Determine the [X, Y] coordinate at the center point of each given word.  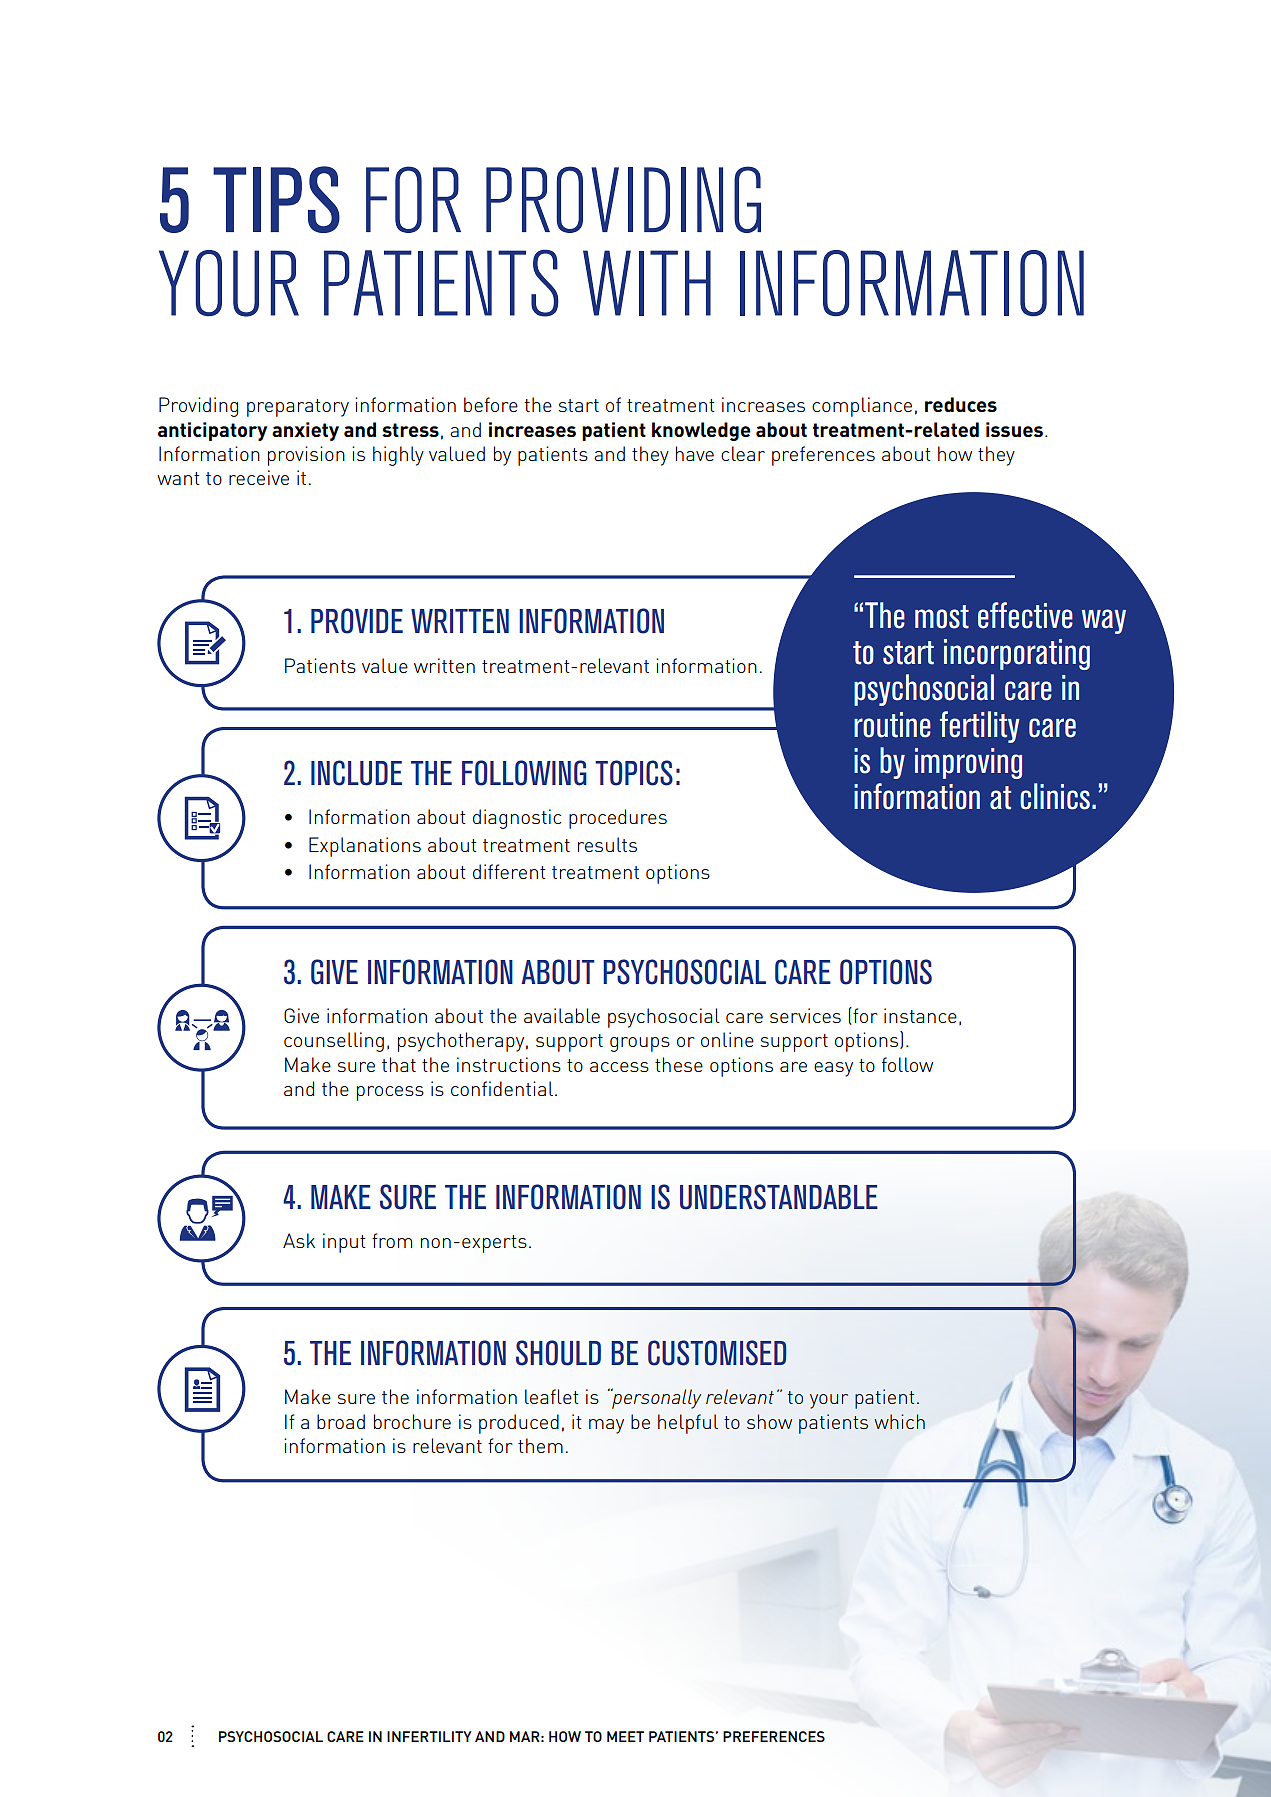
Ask [299, 1240]
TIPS [276, 199]
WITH [647, 283]
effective [1025, 615]
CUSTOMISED [717, 1353]
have [695, 453]
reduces [961, 404]
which [899, 1421]
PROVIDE [357, 621]
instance [920, 1015]
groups [640, 1044]
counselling [334, 1042]
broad [341, 1421]
